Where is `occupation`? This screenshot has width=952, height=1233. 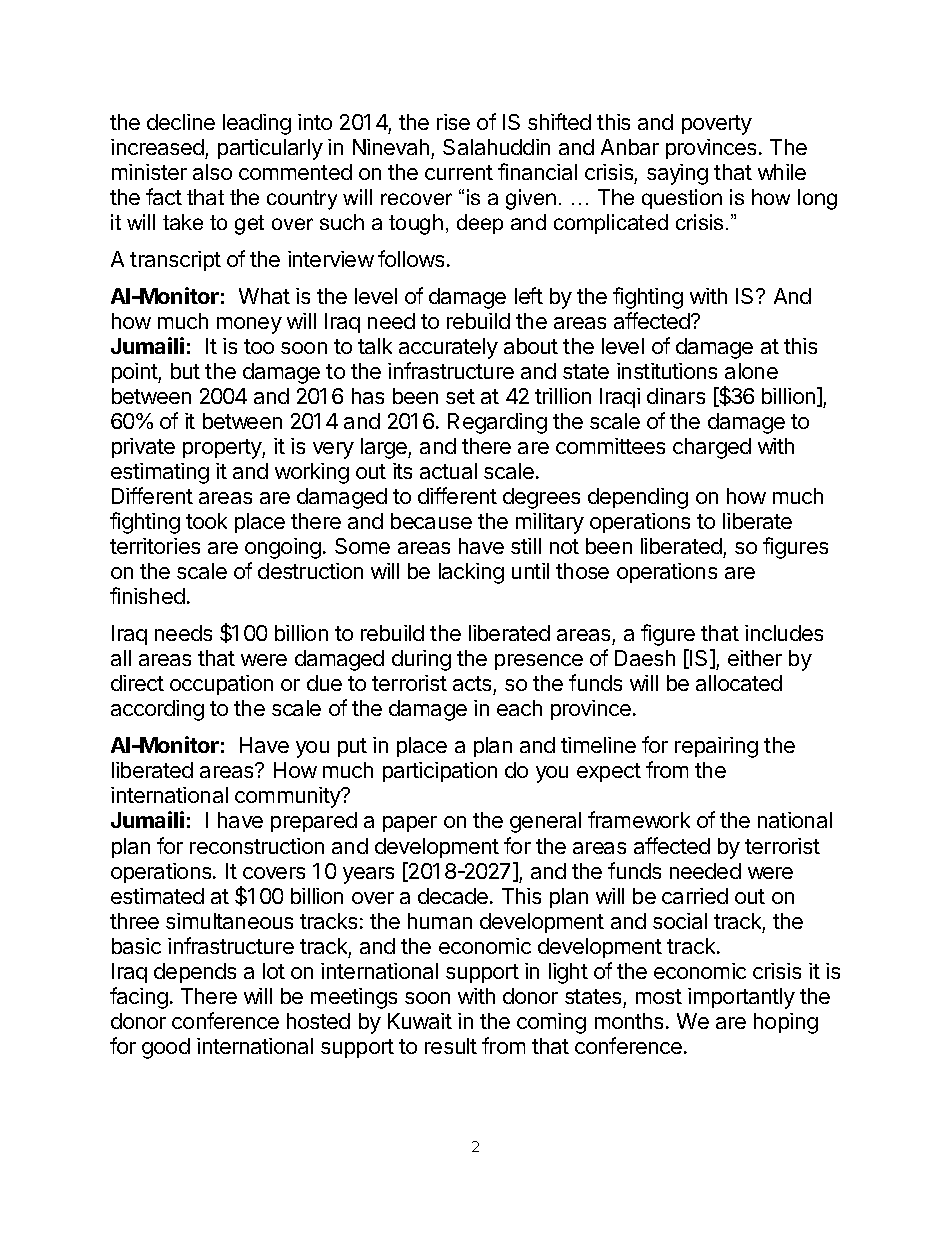 occupation is located at coordinates (221, 685).
